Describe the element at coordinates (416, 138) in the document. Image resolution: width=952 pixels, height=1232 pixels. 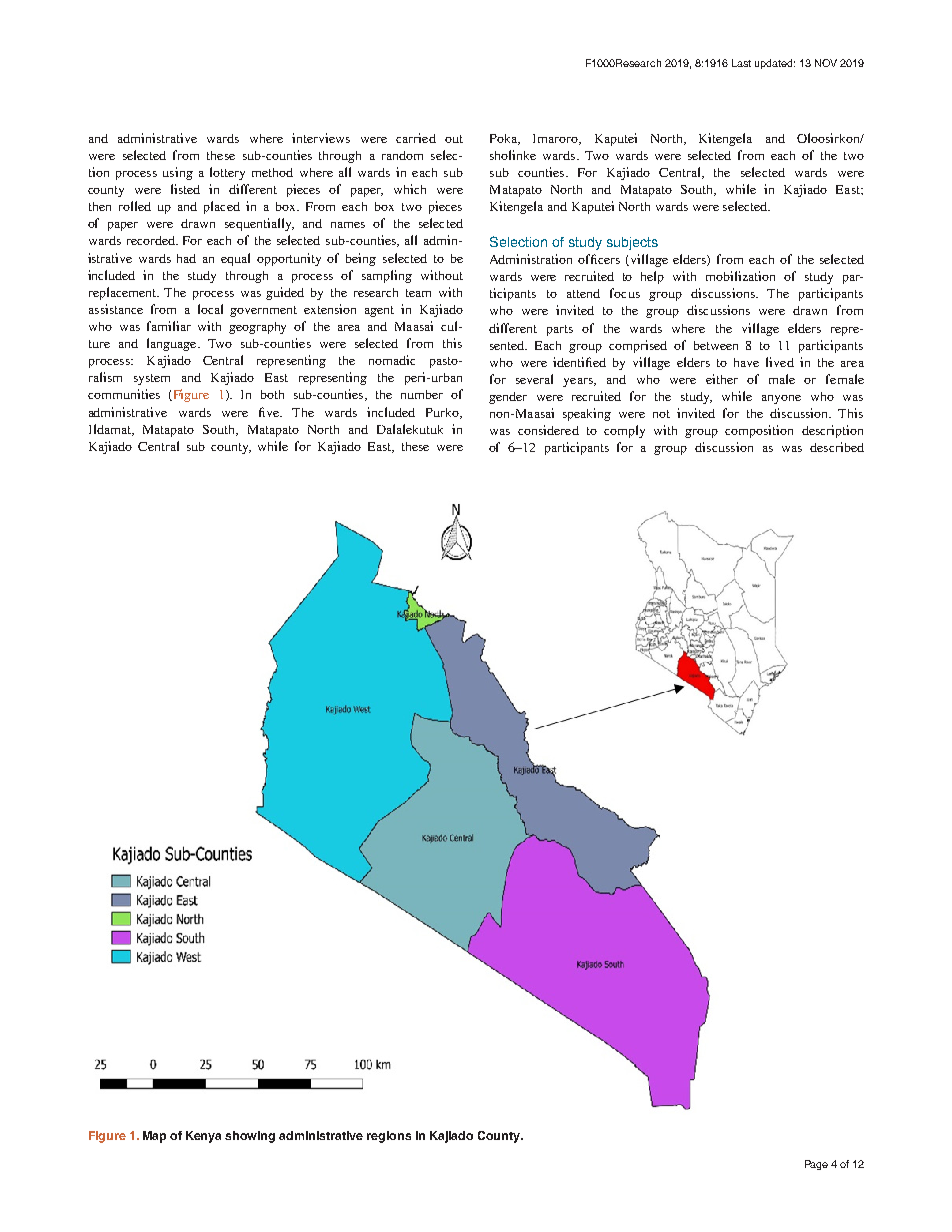
I see `carried` at that location.
